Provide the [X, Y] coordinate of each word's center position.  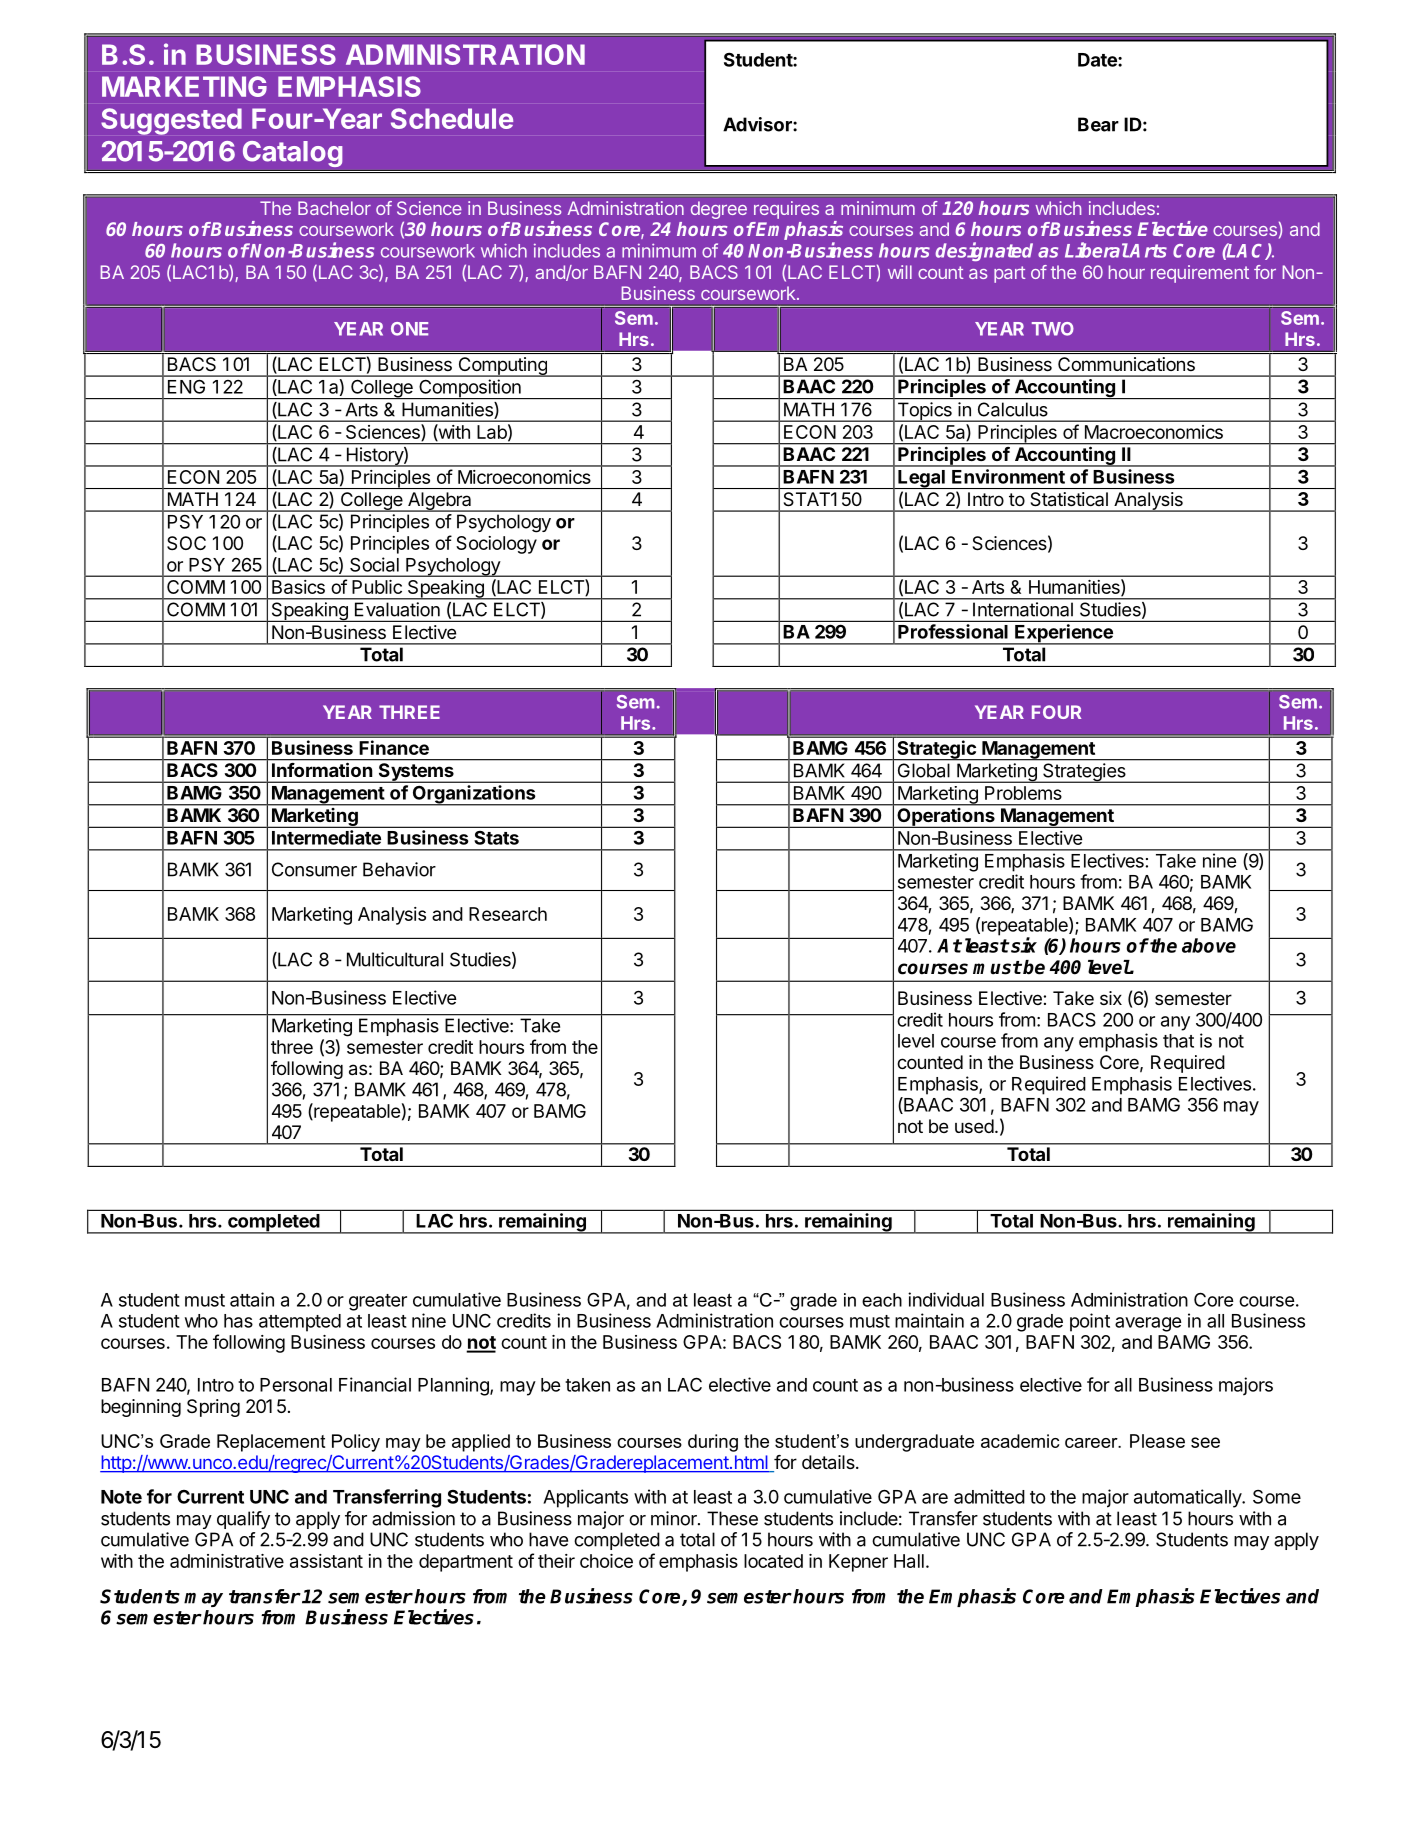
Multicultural [395, 959]
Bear [1098, 124]
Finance [394, 747]
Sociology [496, 545]
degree [719, 210]
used [974, 1126]
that [1178, 1041]
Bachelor [334, 208]
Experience [1064, 634]
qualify [243, 1520]
